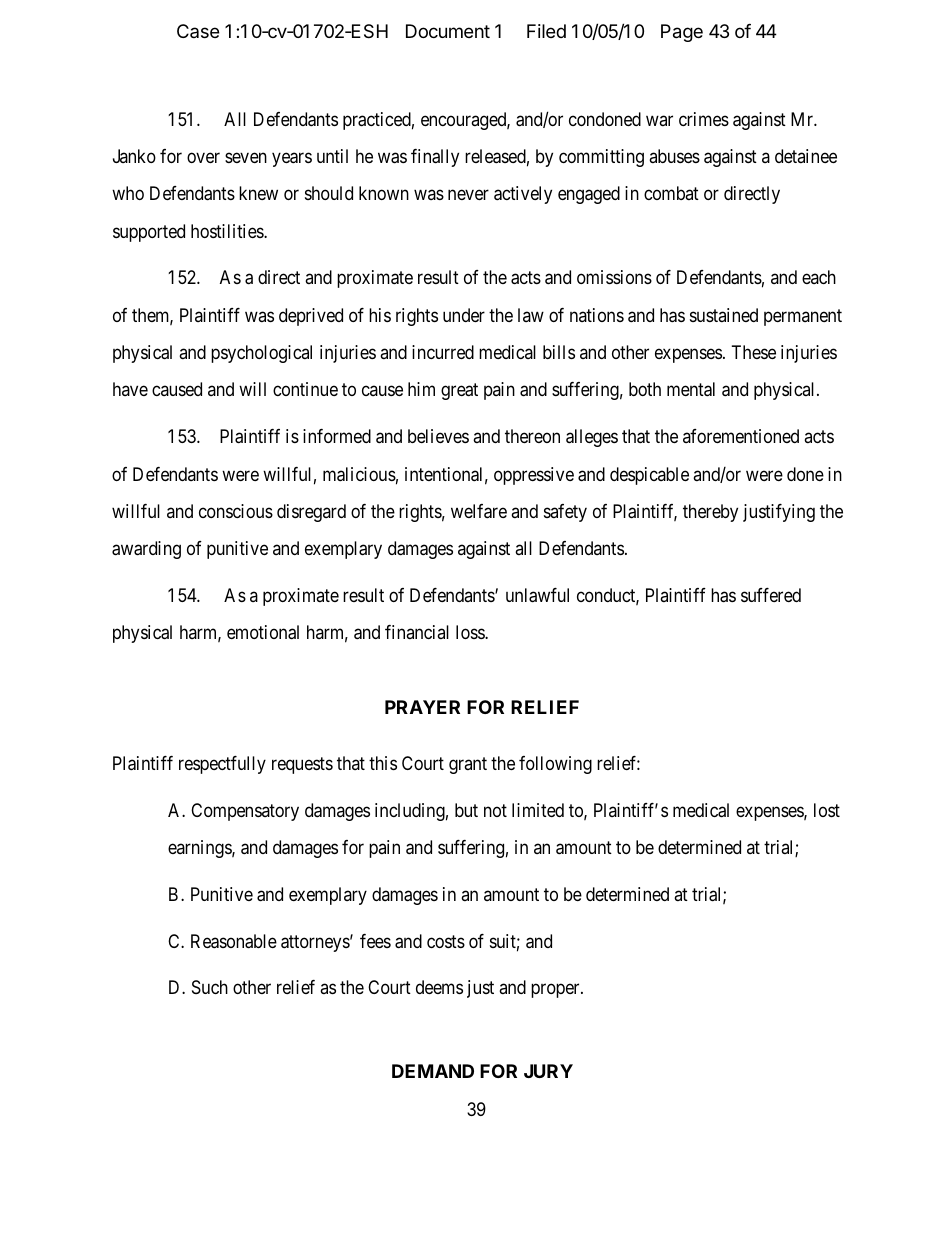  What do you see at coordinates (682, 33) in the document?
I see `Page` at bounding box center [682, 33].
